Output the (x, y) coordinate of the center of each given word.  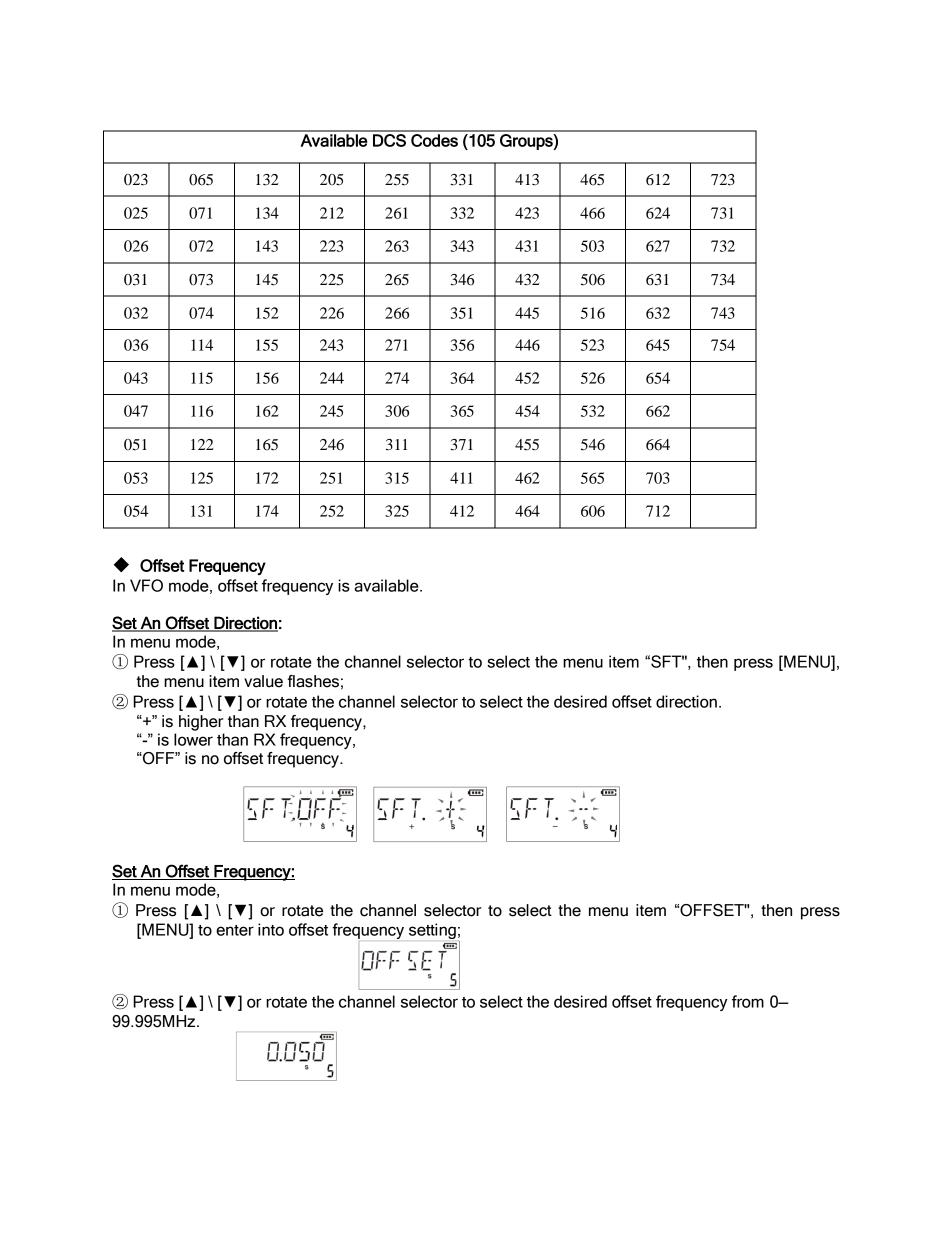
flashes (313, 681)
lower (193, 739)
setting (432, 931)
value (263, 681)
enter (235, 930)
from (748, 1001)
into (271, 929)
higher (201, 723)
